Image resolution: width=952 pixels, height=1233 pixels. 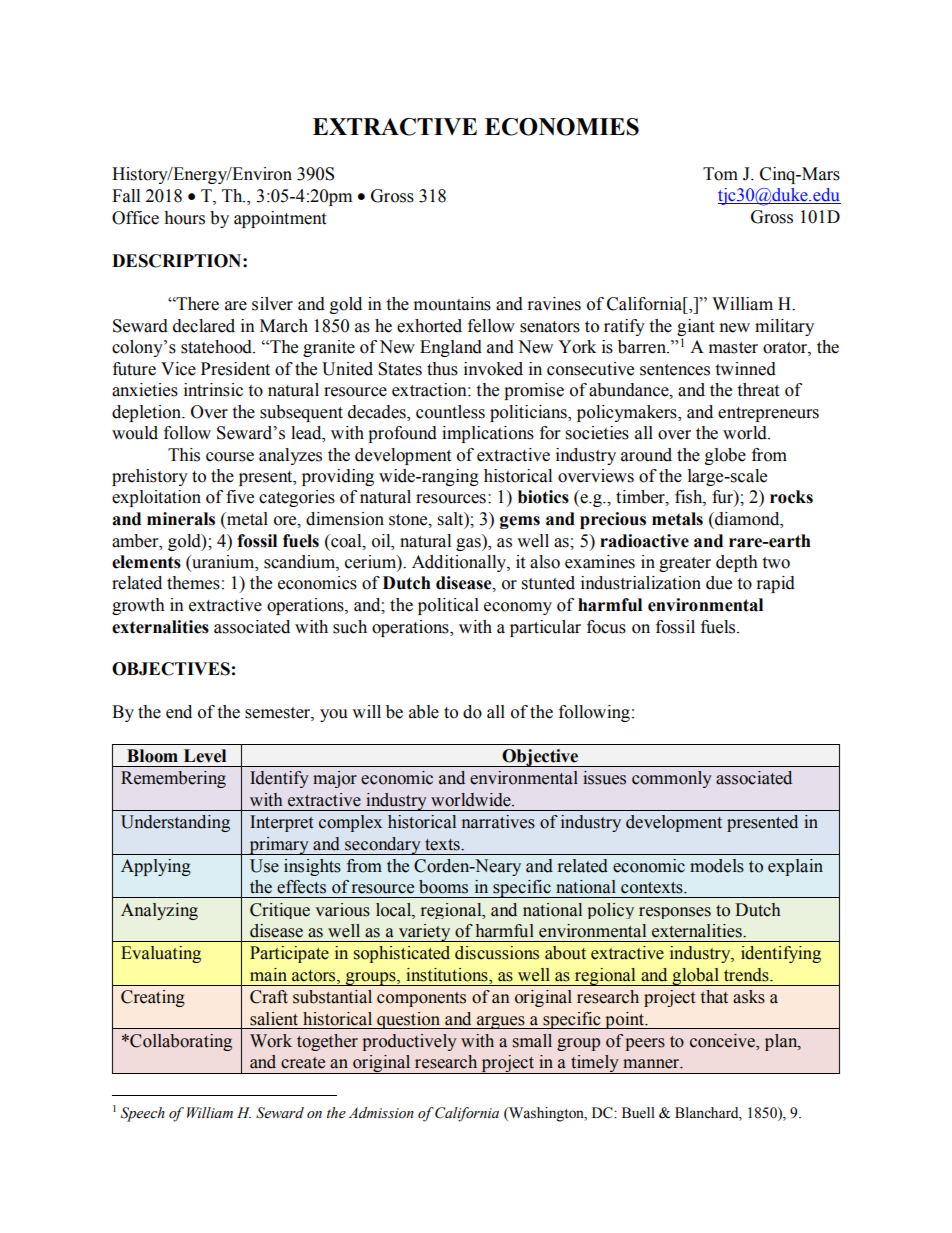 I want to click on themes, so click(x=193, y=583).
